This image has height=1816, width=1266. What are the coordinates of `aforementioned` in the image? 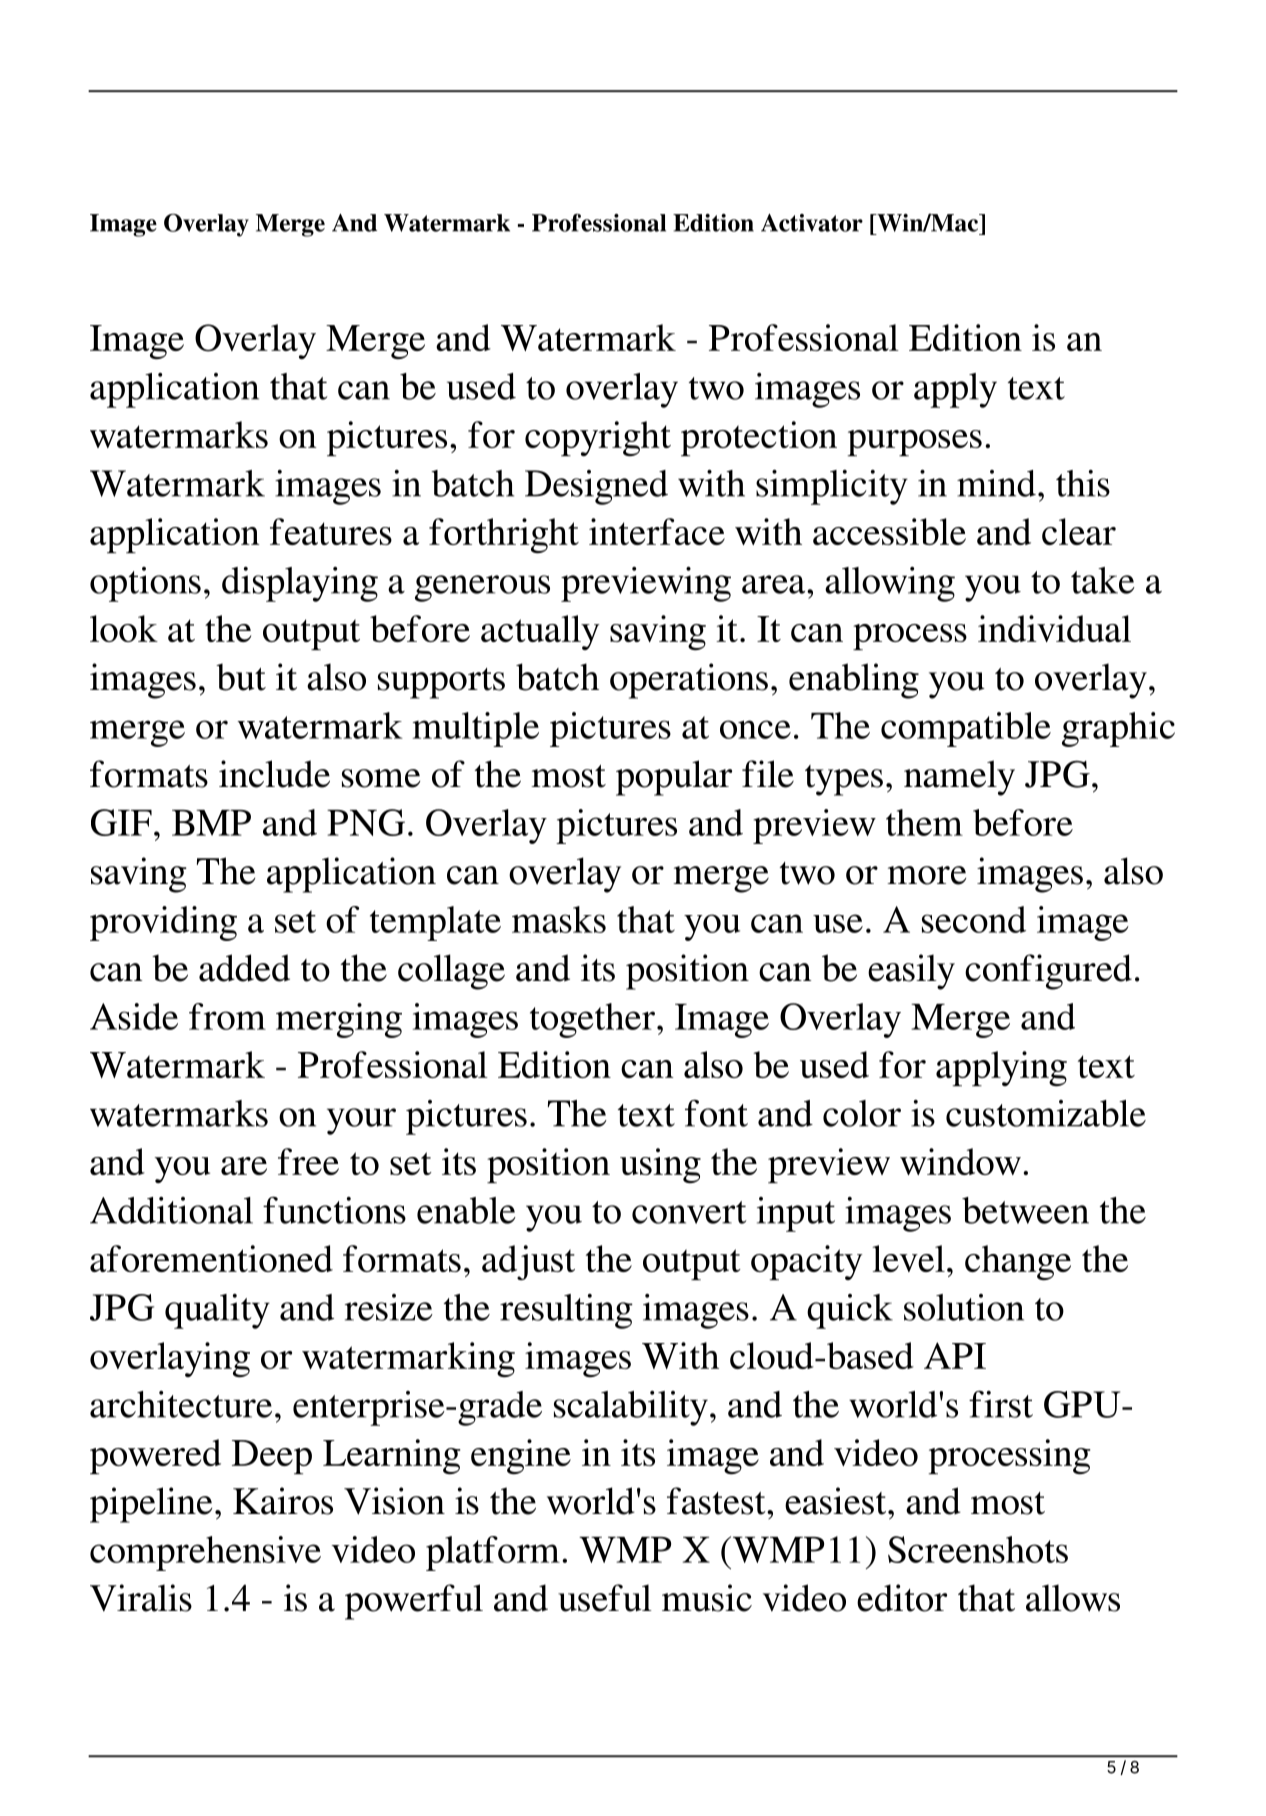 It's located at (211, 1258).
